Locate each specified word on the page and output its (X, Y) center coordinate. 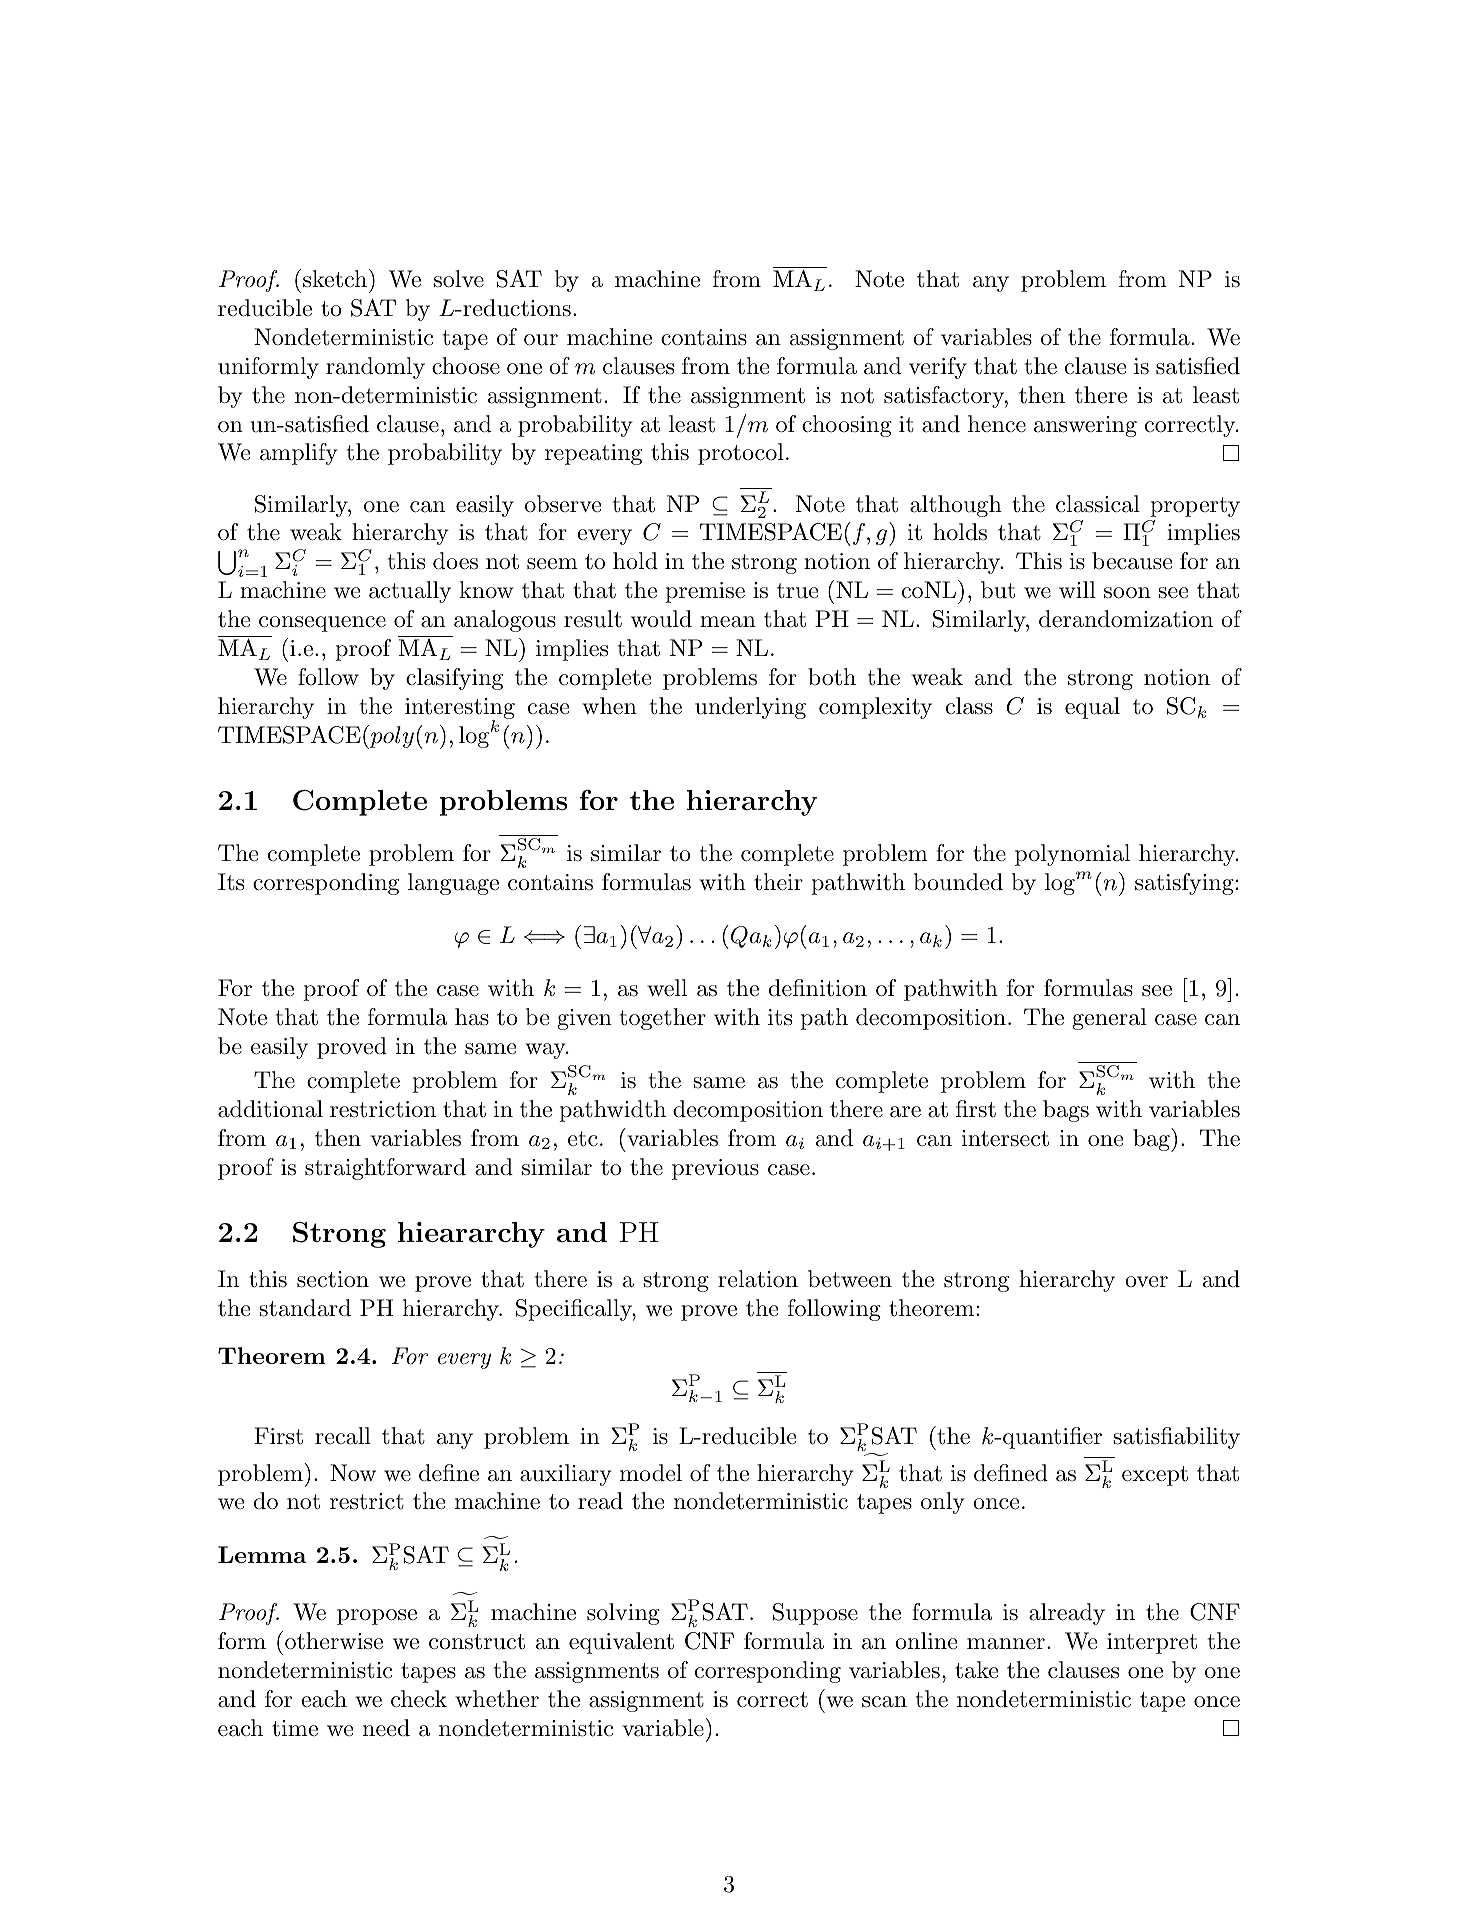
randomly (375, 368)
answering (1085, 426)
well (667, 988)
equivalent (621, 1643)
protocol (741, 454)
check (419, 1699)
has (472, 1017)
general (1109, 1019)
